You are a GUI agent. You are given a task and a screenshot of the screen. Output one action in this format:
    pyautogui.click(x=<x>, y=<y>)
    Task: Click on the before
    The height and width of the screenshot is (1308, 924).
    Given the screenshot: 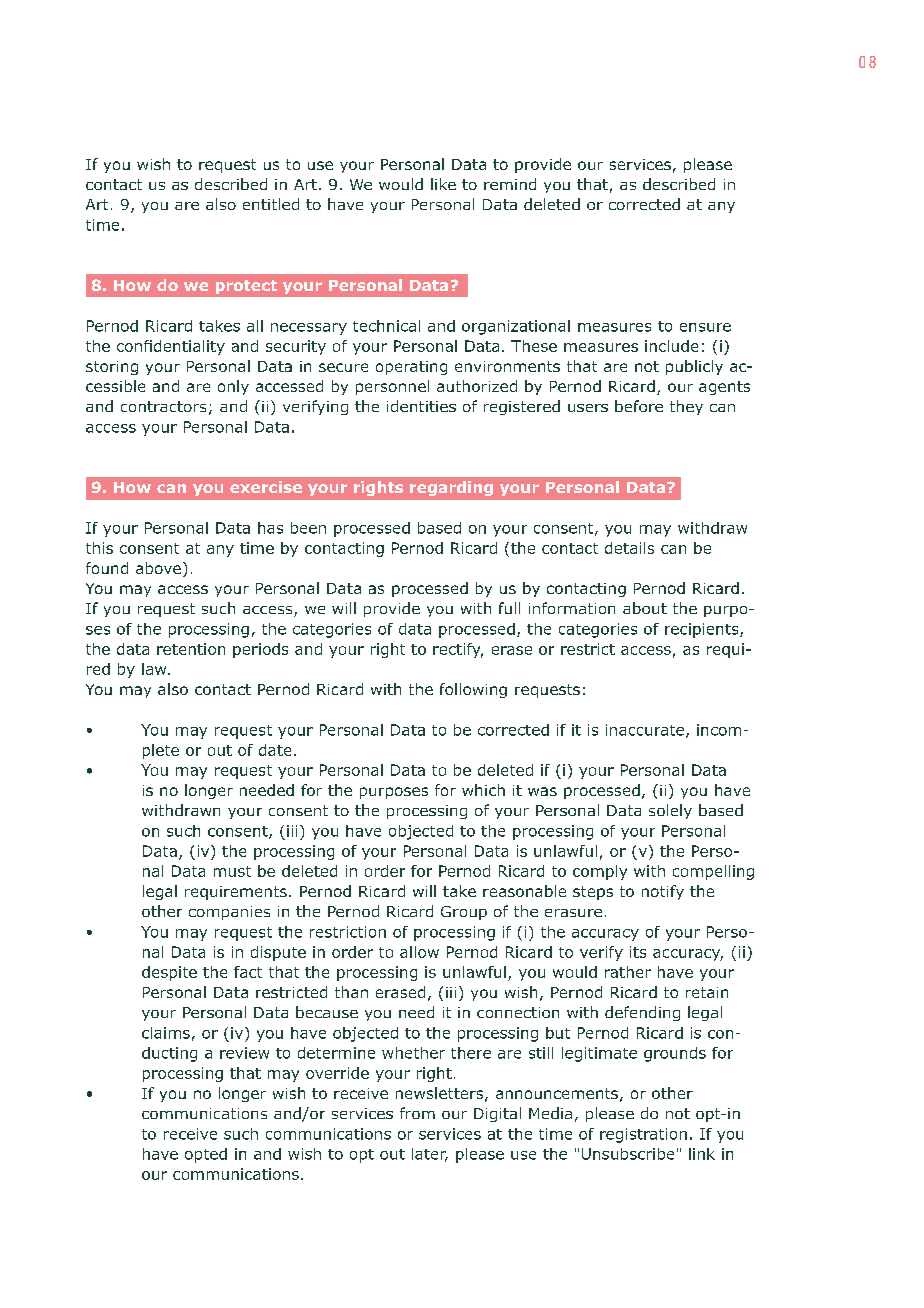 What is the action you would take?
    pyautogui.click(x=639, y=406)
